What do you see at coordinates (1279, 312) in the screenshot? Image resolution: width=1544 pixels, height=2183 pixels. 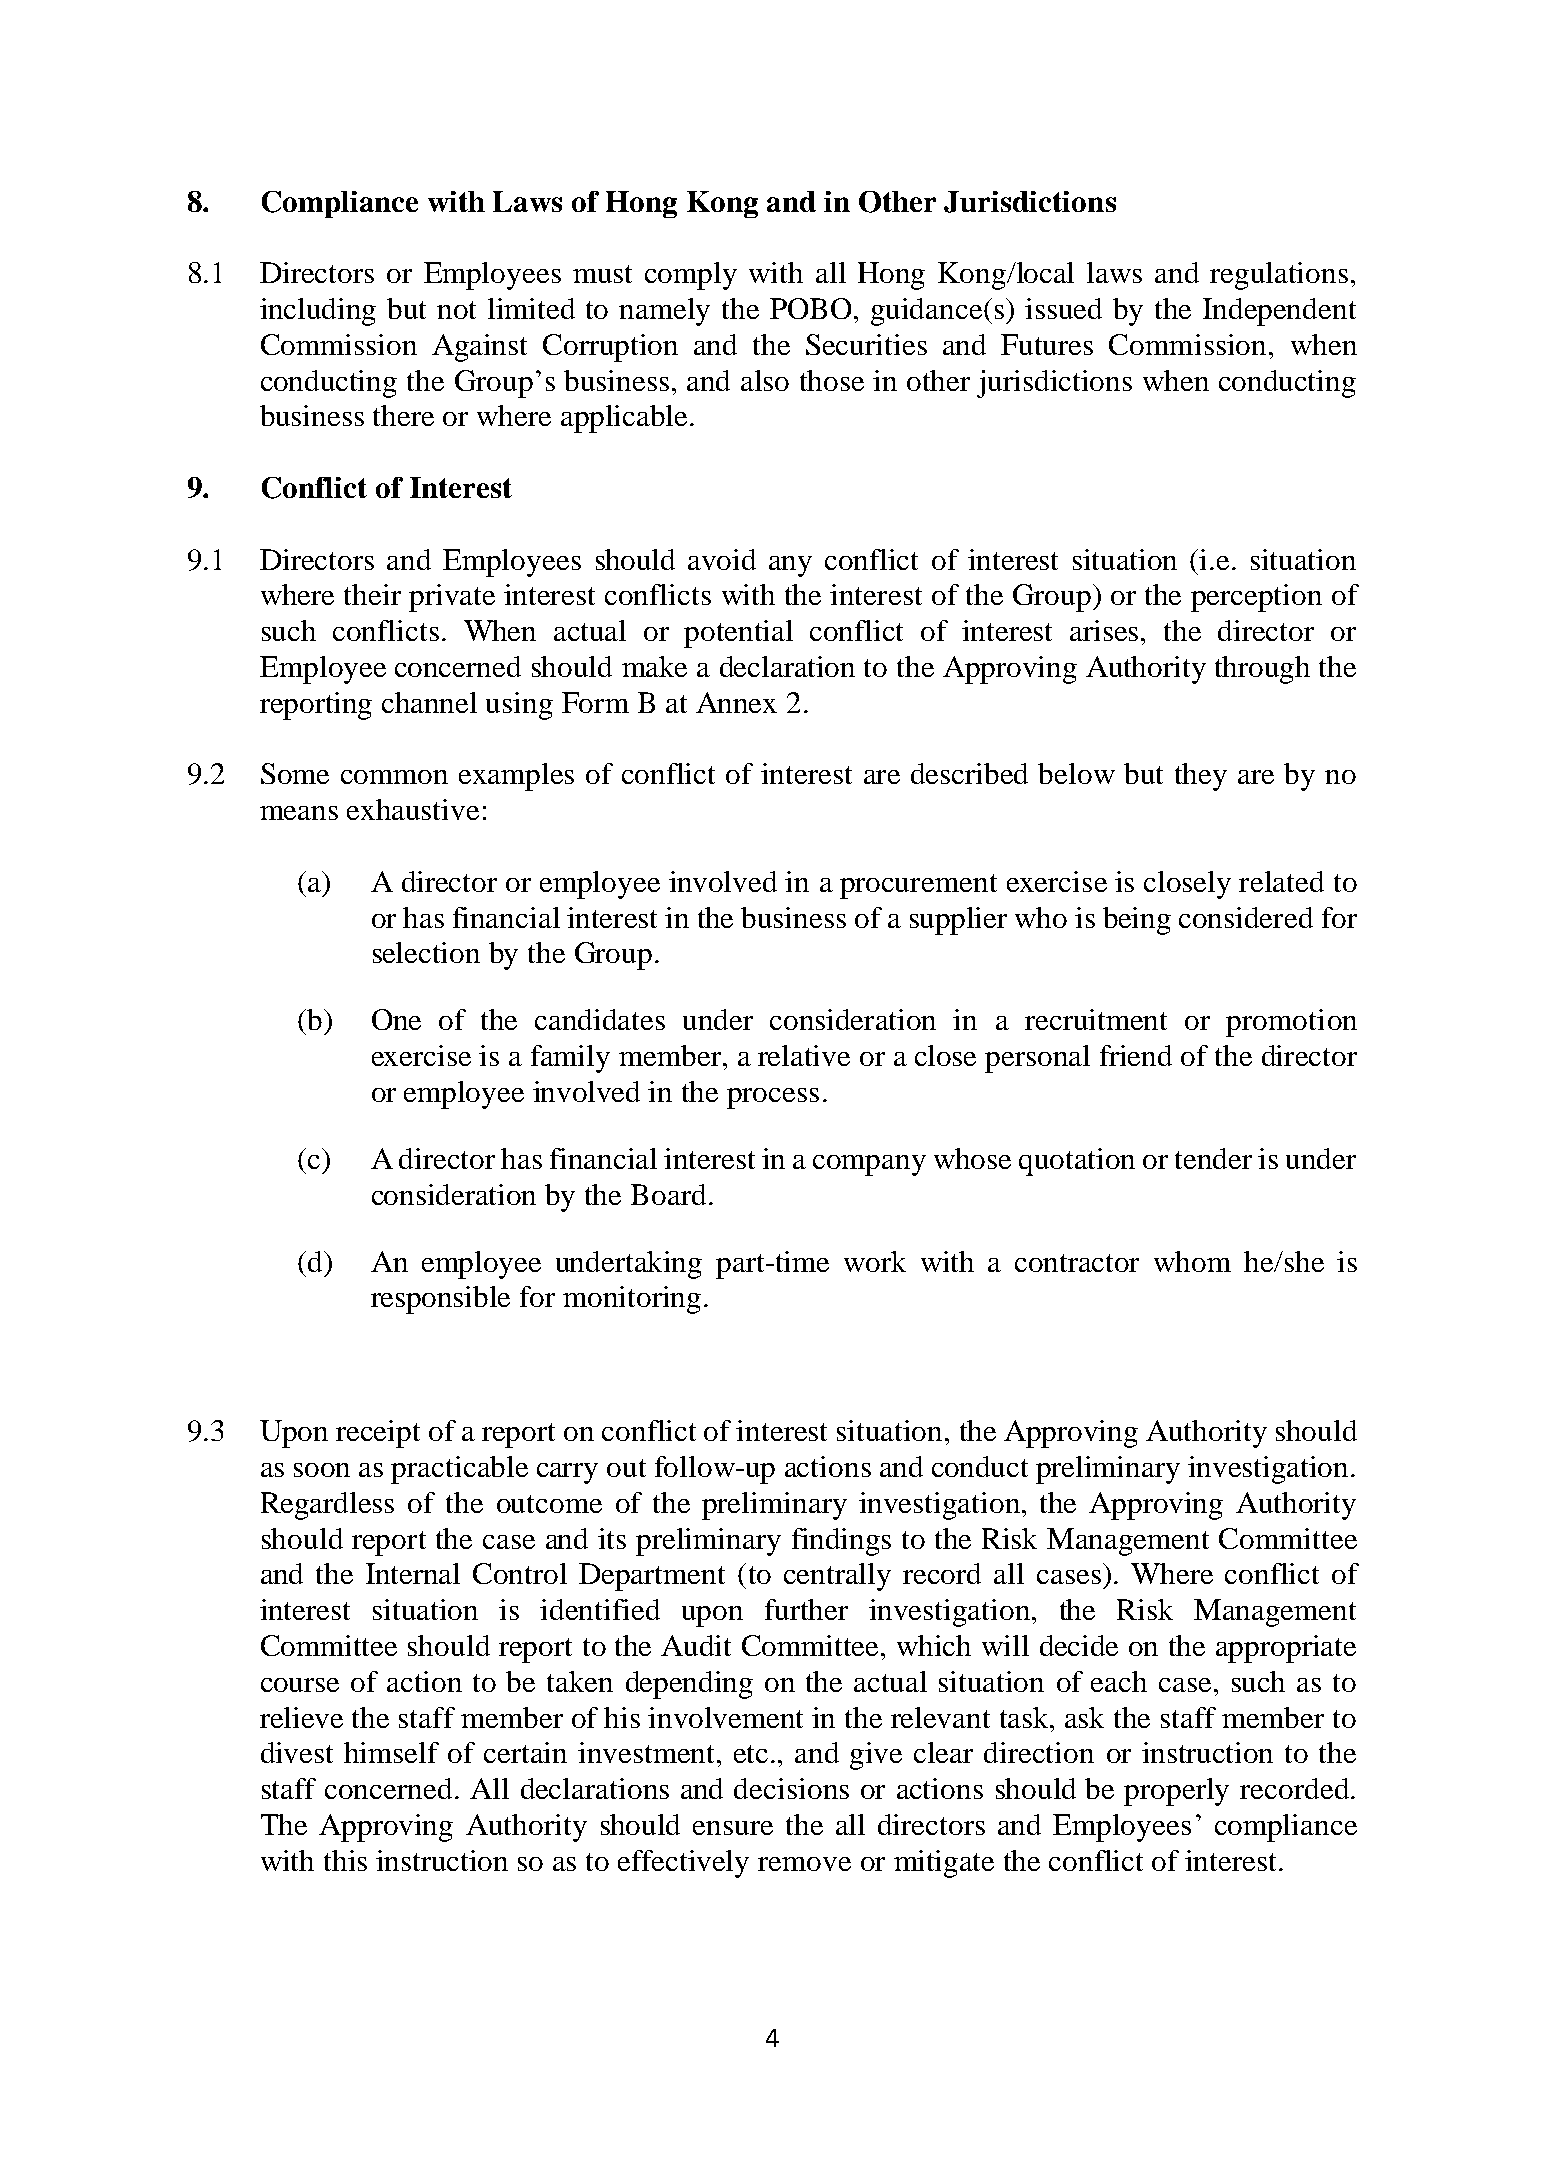 I see `Independent` at bounding box center [1279, 312].
